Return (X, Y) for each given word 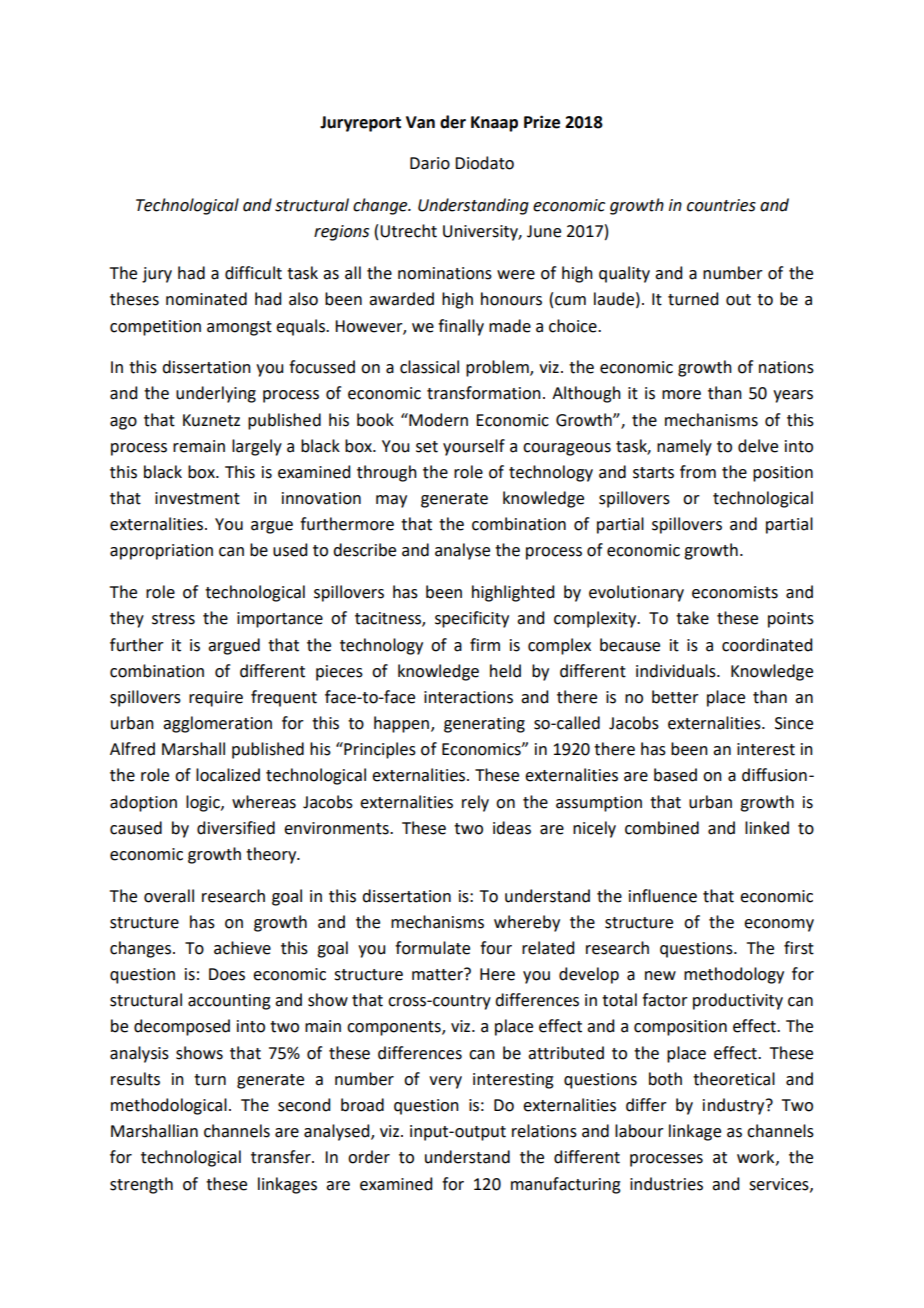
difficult (253, 273)
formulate (432, 948)
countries (721, 205)
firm (485, 644)
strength (141, 1185)
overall (169, 896)
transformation (484, 393)
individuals (677, 671)
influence (663, 896)
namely (684, 447)
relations (544, 1131)
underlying (216, 394)
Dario (430, 163)
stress (173, 619)
